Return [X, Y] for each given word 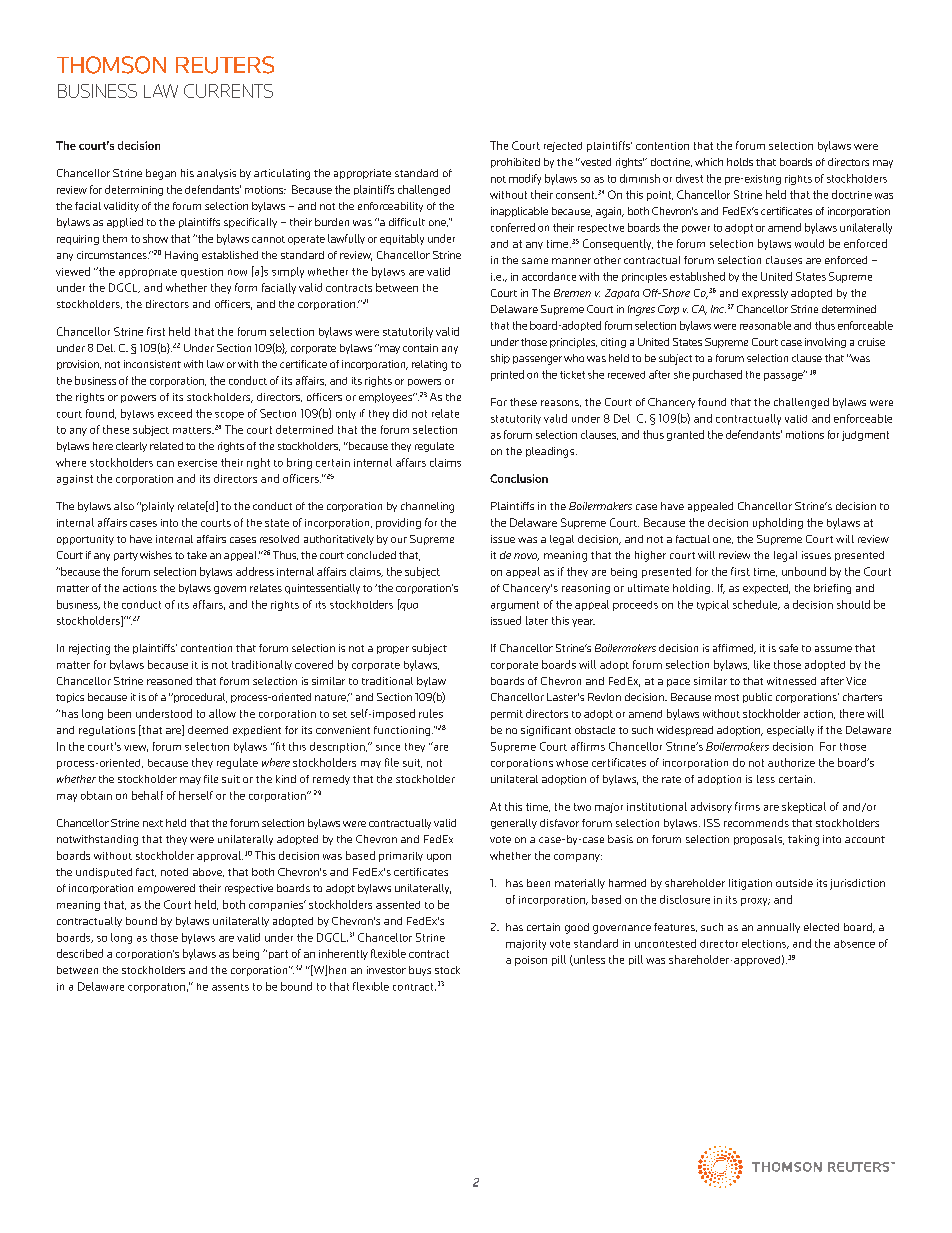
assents [230, 987]
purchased [717, 375]
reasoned [169, 681]
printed [507, 375]
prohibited [515, 163]
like [762, 664]
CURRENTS [228, 91]
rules [431, 713]
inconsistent [152, 364]
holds [740, 162]
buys [420, 971]
